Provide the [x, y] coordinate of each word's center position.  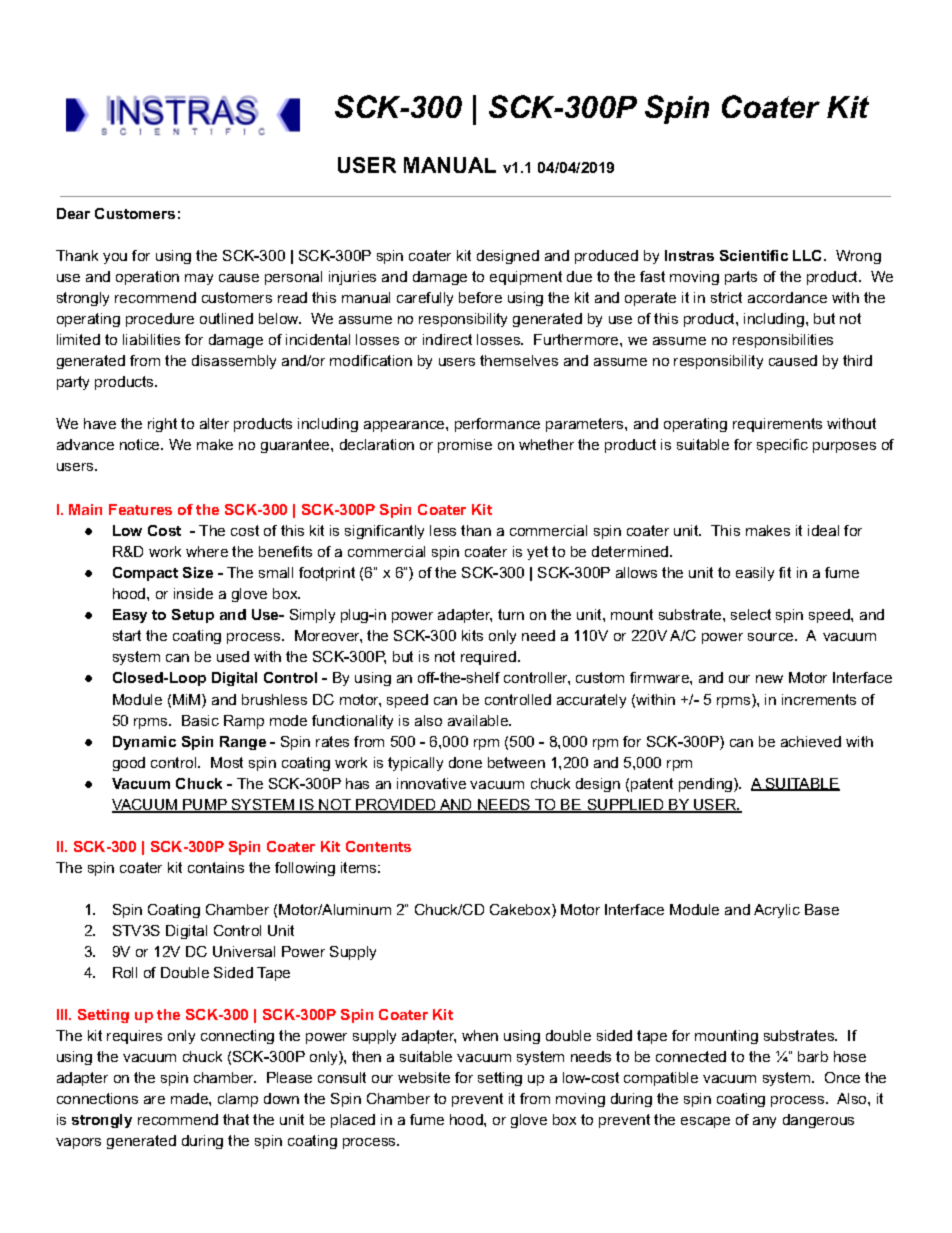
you [115, 258]
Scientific [754, 255]
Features [140, 509]
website [424, 1077]
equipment [526, 278]
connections [97, 1098]
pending [707, 785]
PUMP [205, 806]
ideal [823, 530]
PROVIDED [396, 806]
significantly [384, 532]
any [764, 1122]
